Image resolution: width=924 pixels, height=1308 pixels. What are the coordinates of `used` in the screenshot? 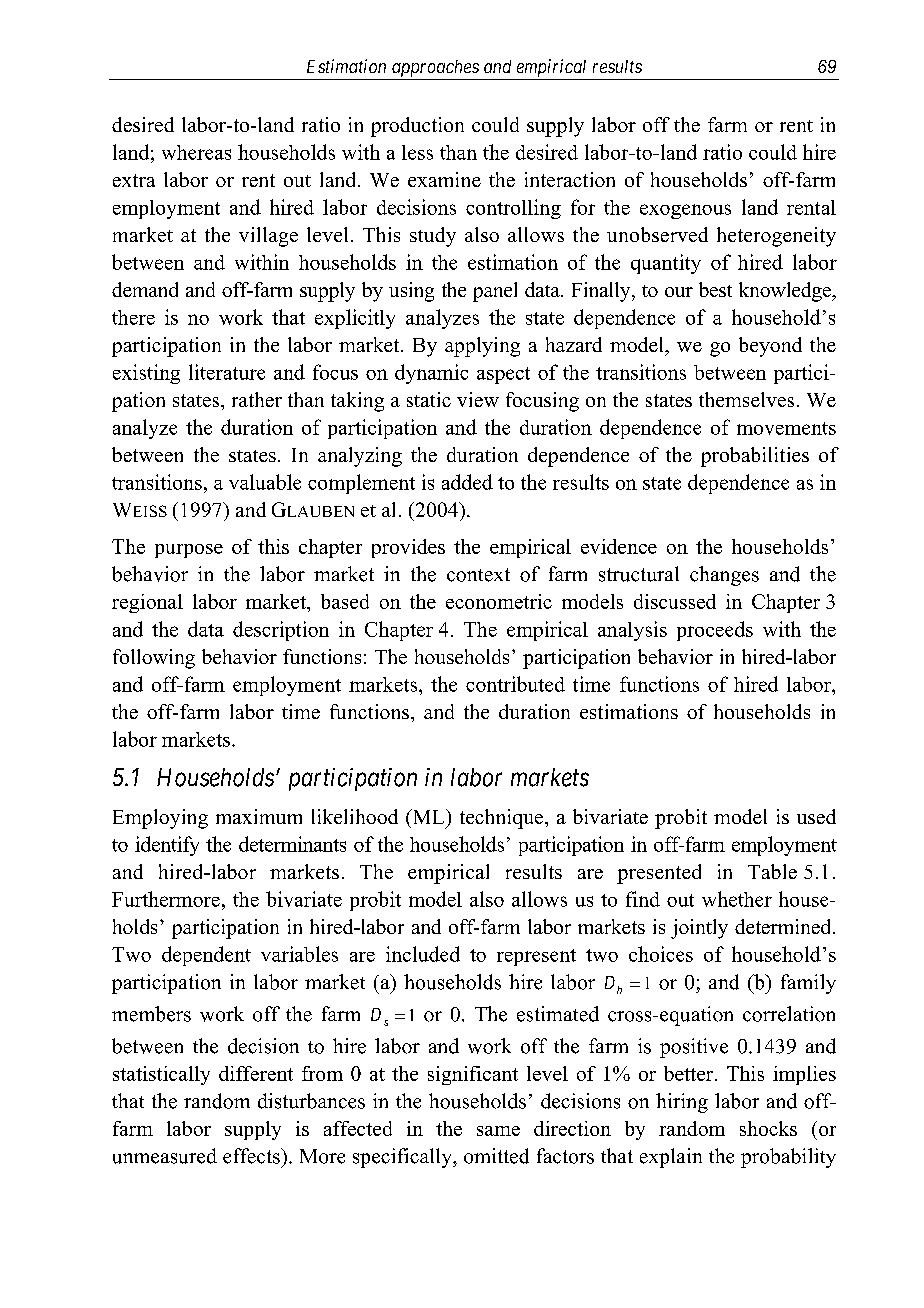 It's located at (816, 816).
